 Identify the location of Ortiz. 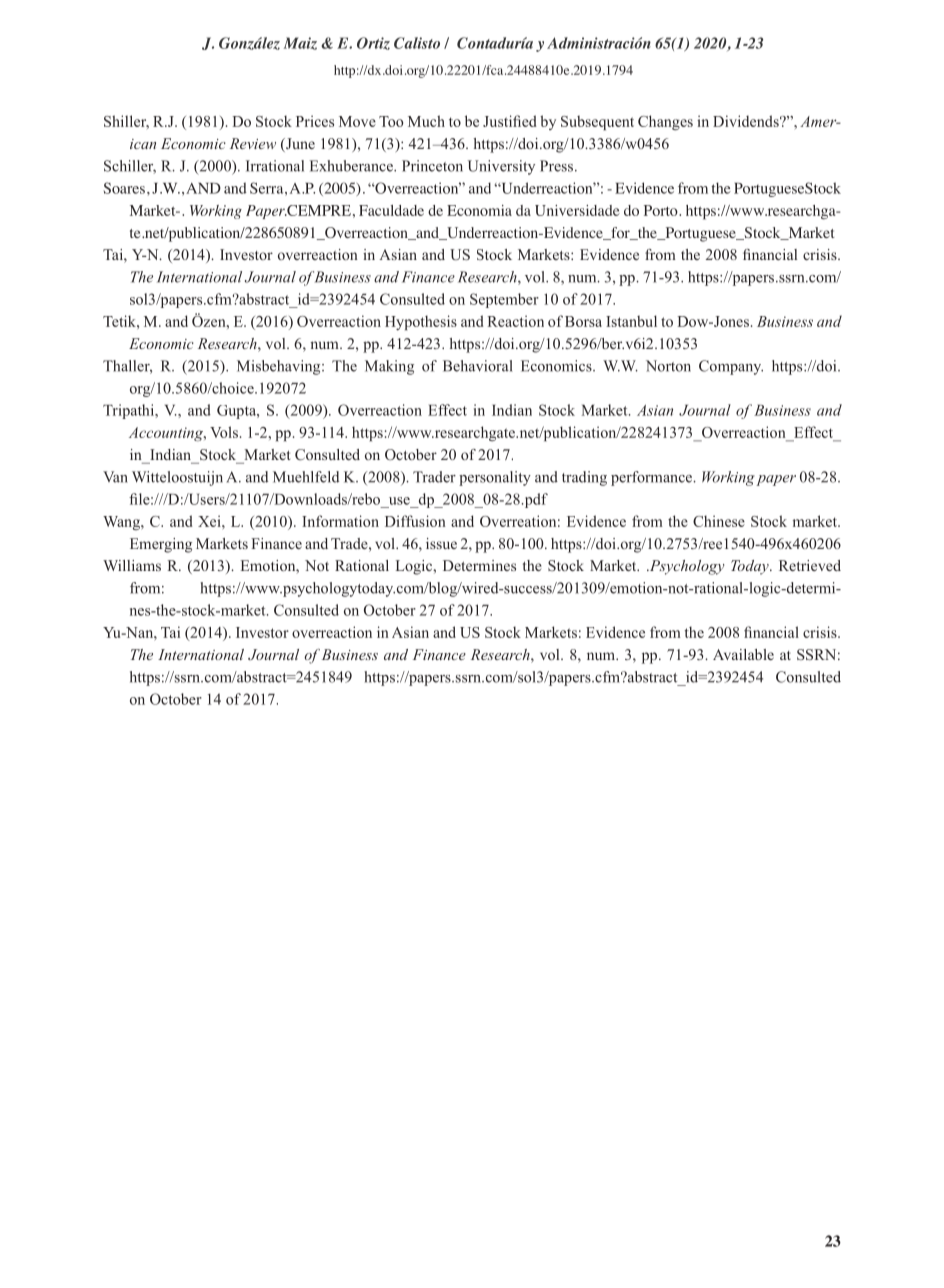
(373, 43).
